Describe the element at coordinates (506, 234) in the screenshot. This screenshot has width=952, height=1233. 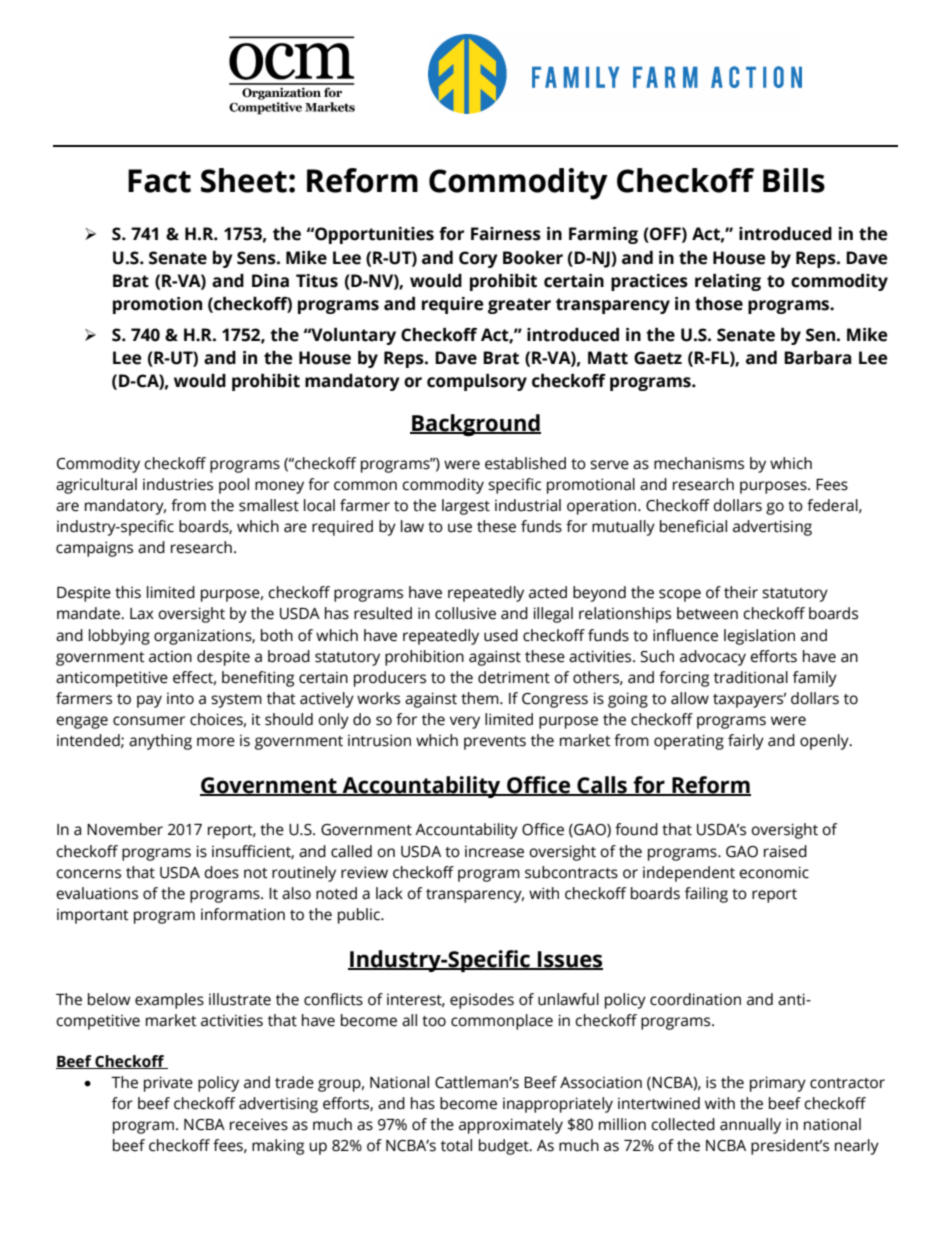
I see `Fairness` at that location.
